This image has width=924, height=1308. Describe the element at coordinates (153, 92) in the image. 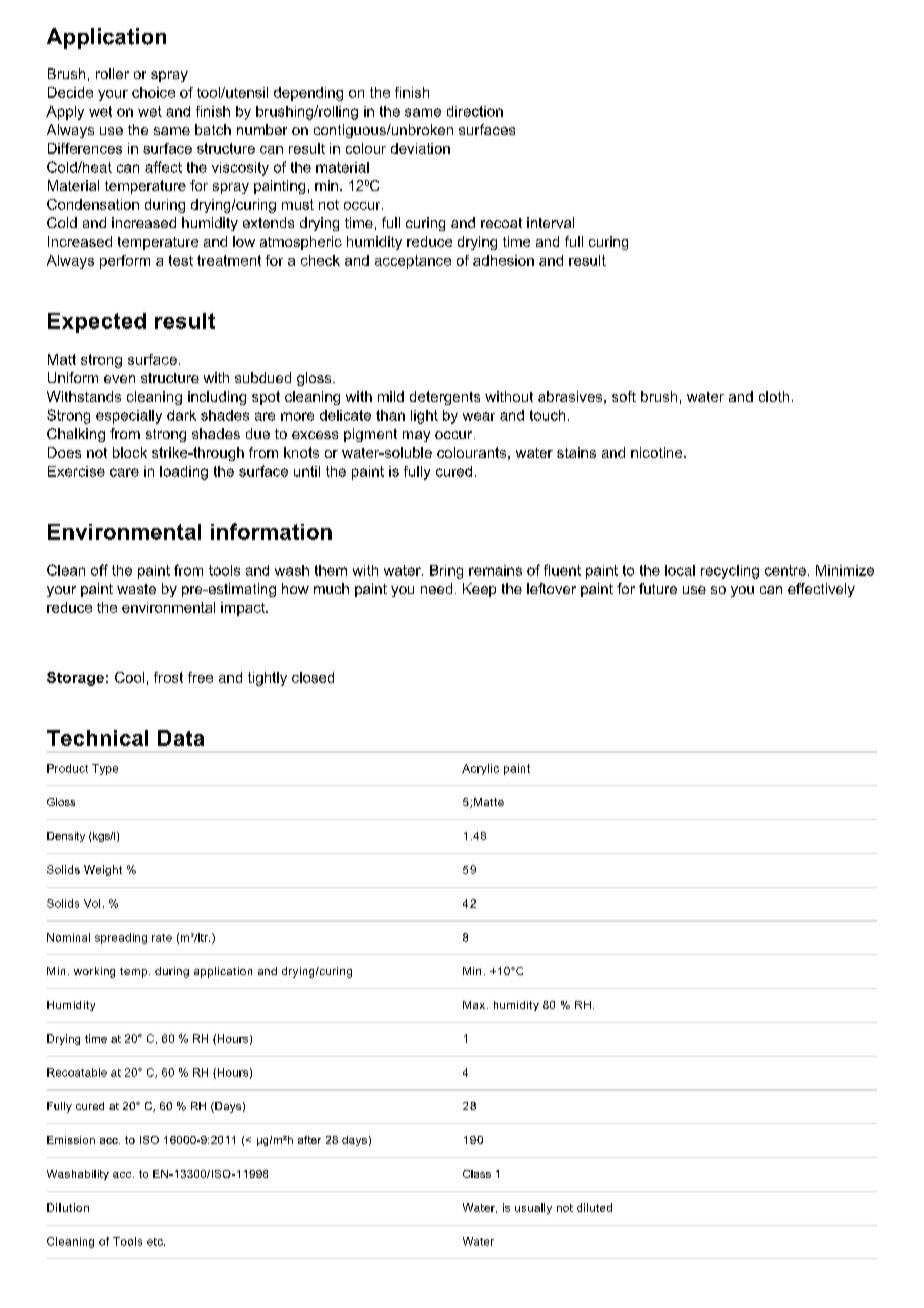

I see `choice` at that location.
